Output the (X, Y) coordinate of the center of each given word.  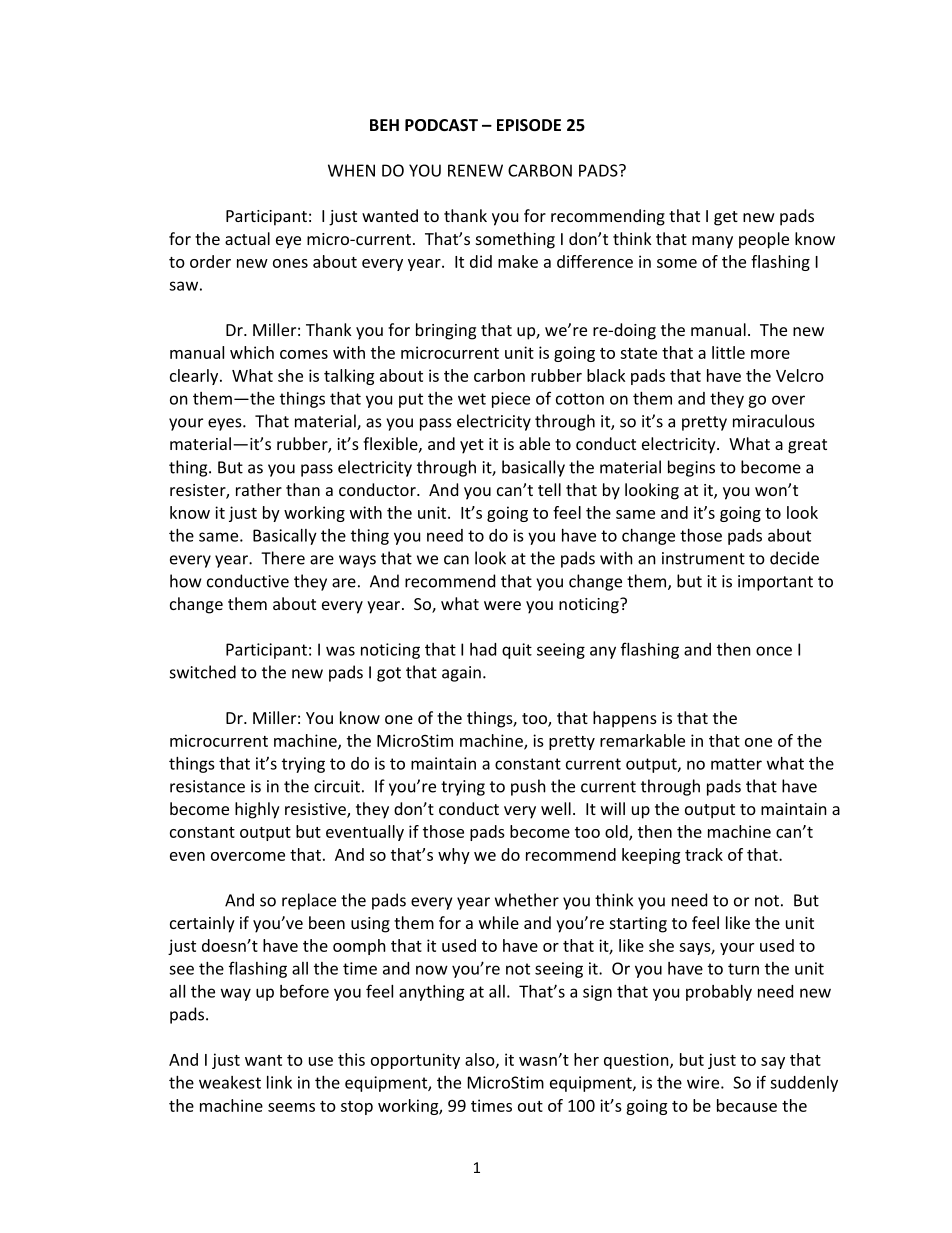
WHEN (351, 170)
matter (736, 764)
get (726, 218)
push (528, 787)
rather (259, 489)
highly (257, 810)
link (279, 1082)
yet (472, 446)
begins (691, 468)
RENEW (475, 170)
